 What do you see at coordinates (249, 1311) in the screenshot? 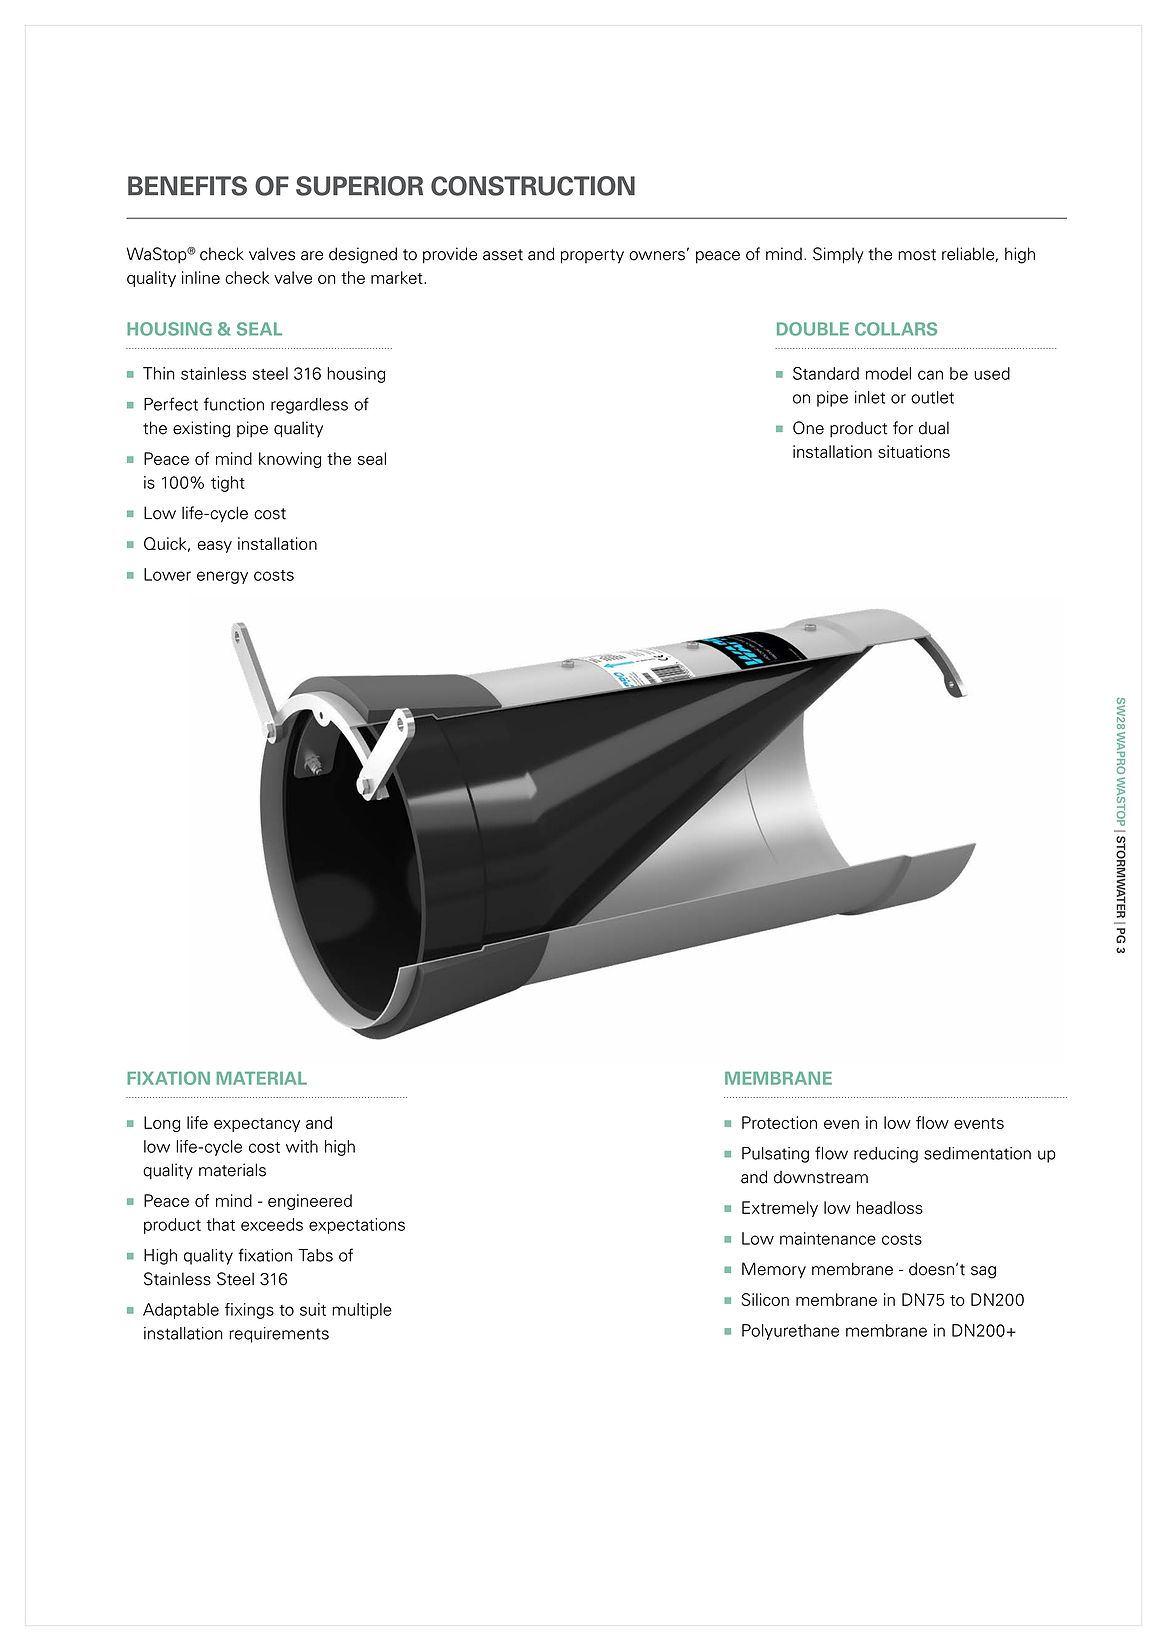
I see `fixings` at bounding box center [249, 1311].
